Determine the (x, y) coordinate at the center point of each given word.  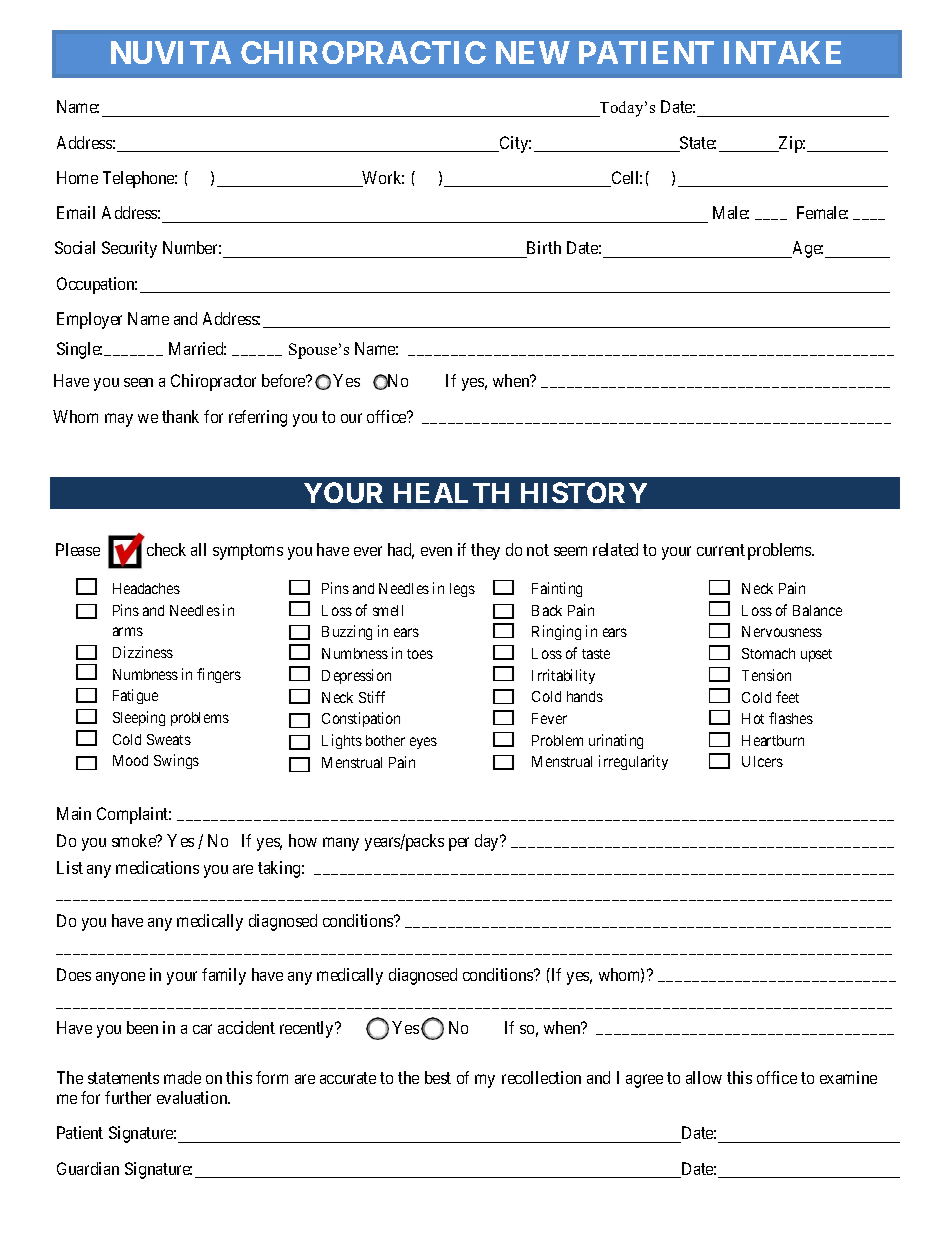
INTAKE (782, 52)
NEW (533, 52)
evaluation (193, 1097)
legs (462, 590)
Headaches (146, 588)
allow (704, 1077)
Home (77, 177)
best (438, 1077)
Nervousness (782, 631)
